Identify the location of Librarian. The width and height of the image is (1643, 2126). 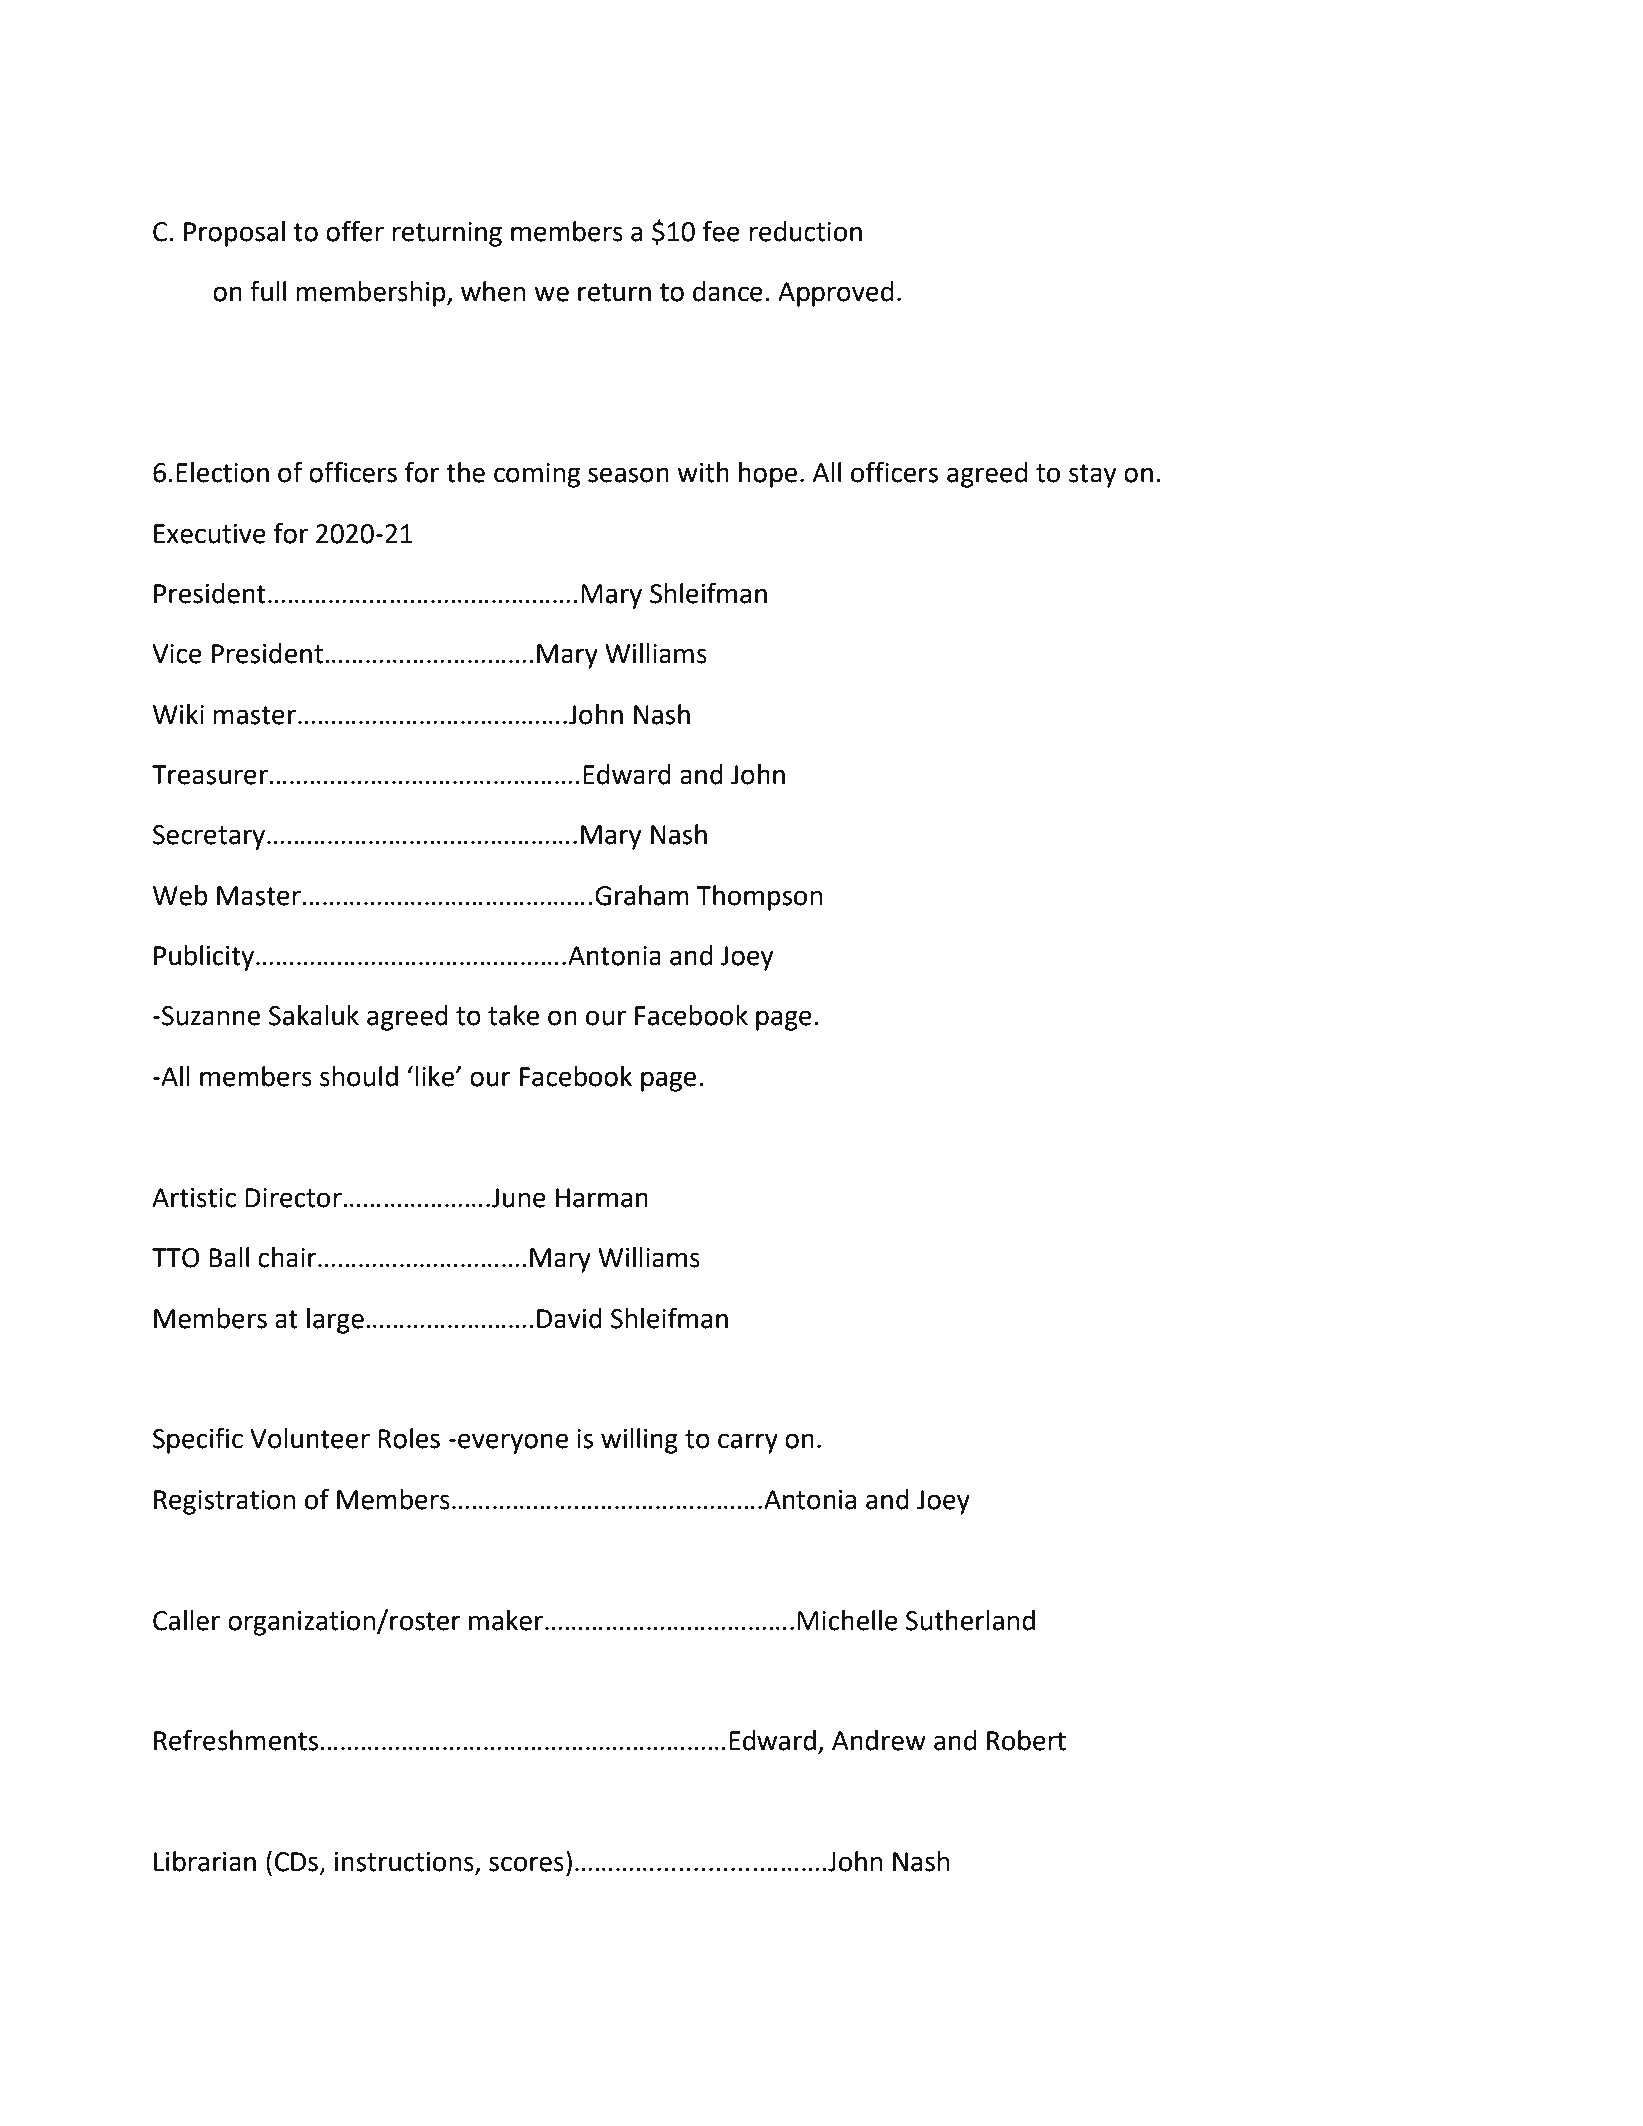
(205, 1861).
